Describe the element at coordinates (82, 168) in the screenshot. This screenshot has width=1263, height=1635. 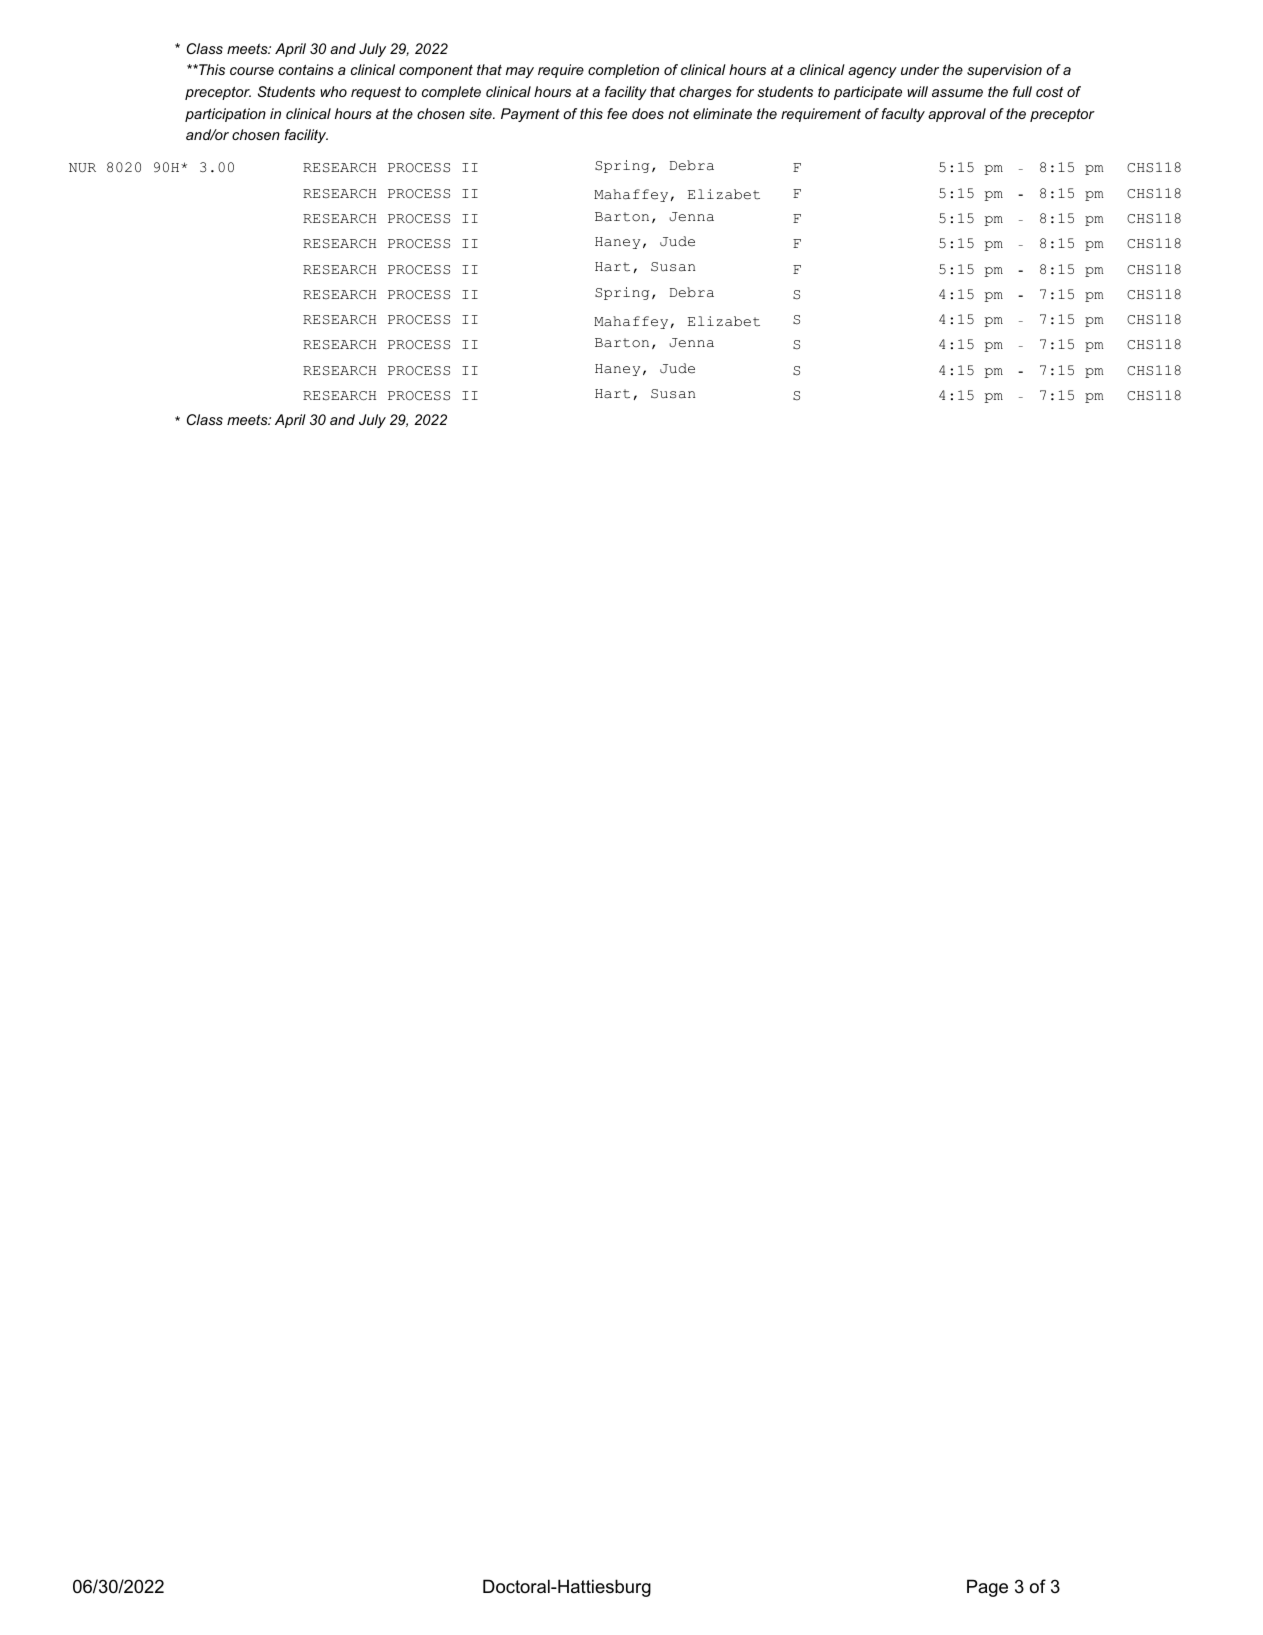
I see `NUR` at that location.
